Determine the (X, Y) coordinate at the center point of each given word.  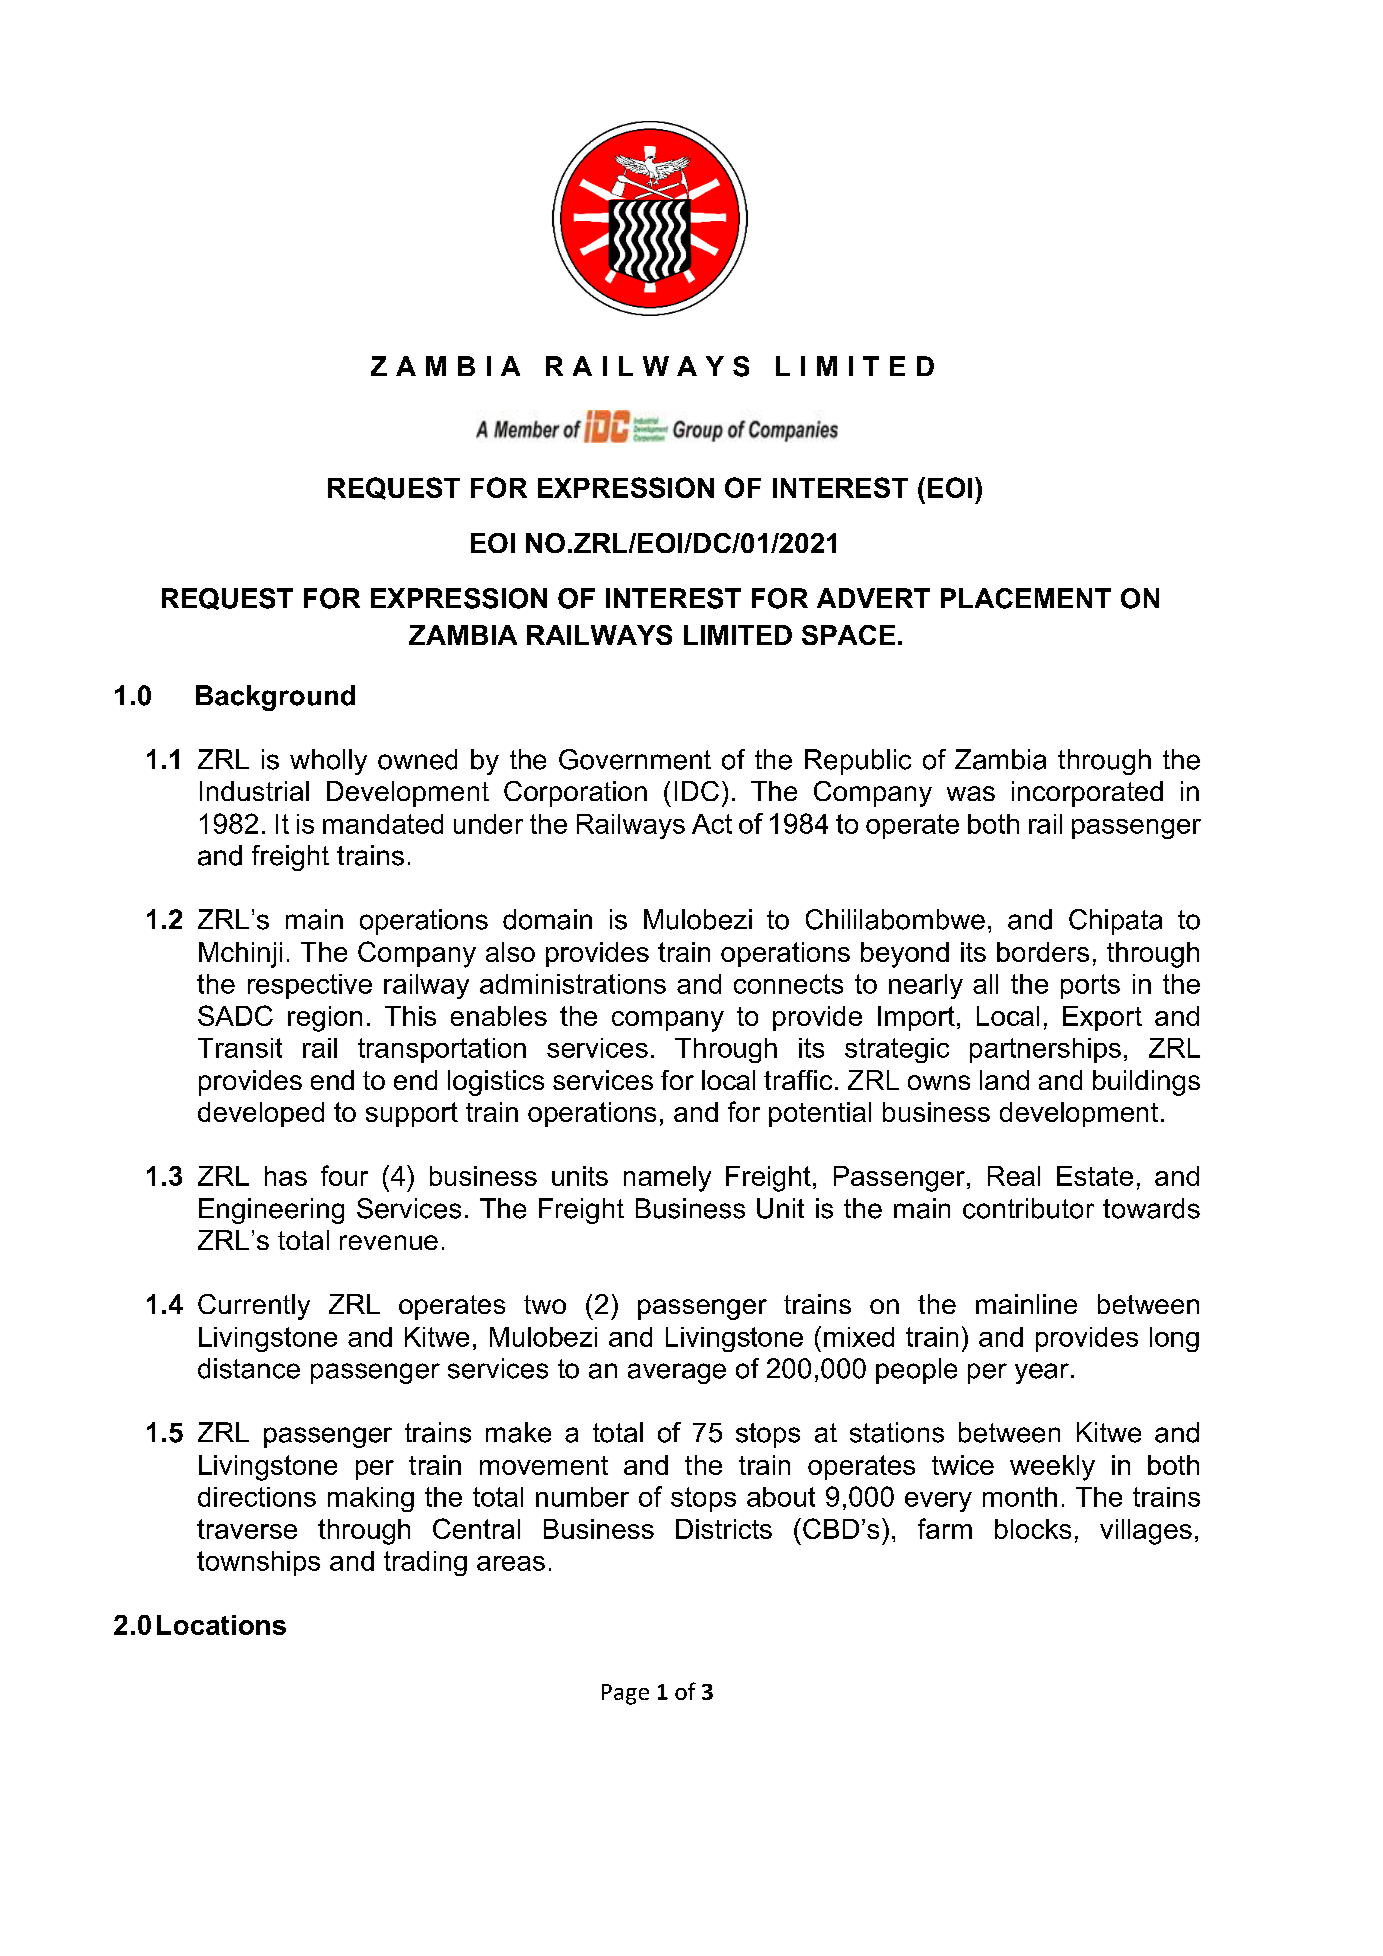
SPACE (848, 635)
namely (667, 1179)
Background (275, 698)
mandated (383, 824)
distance (249, 1368)
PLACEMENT (1026, 598)
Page (625, 1694)
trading (425, 1563)
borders (1043, 952)
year (1042, 1373)
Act (712, 824)
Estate (1095, 1176)
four (344, 1175)
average (677, 1373)
